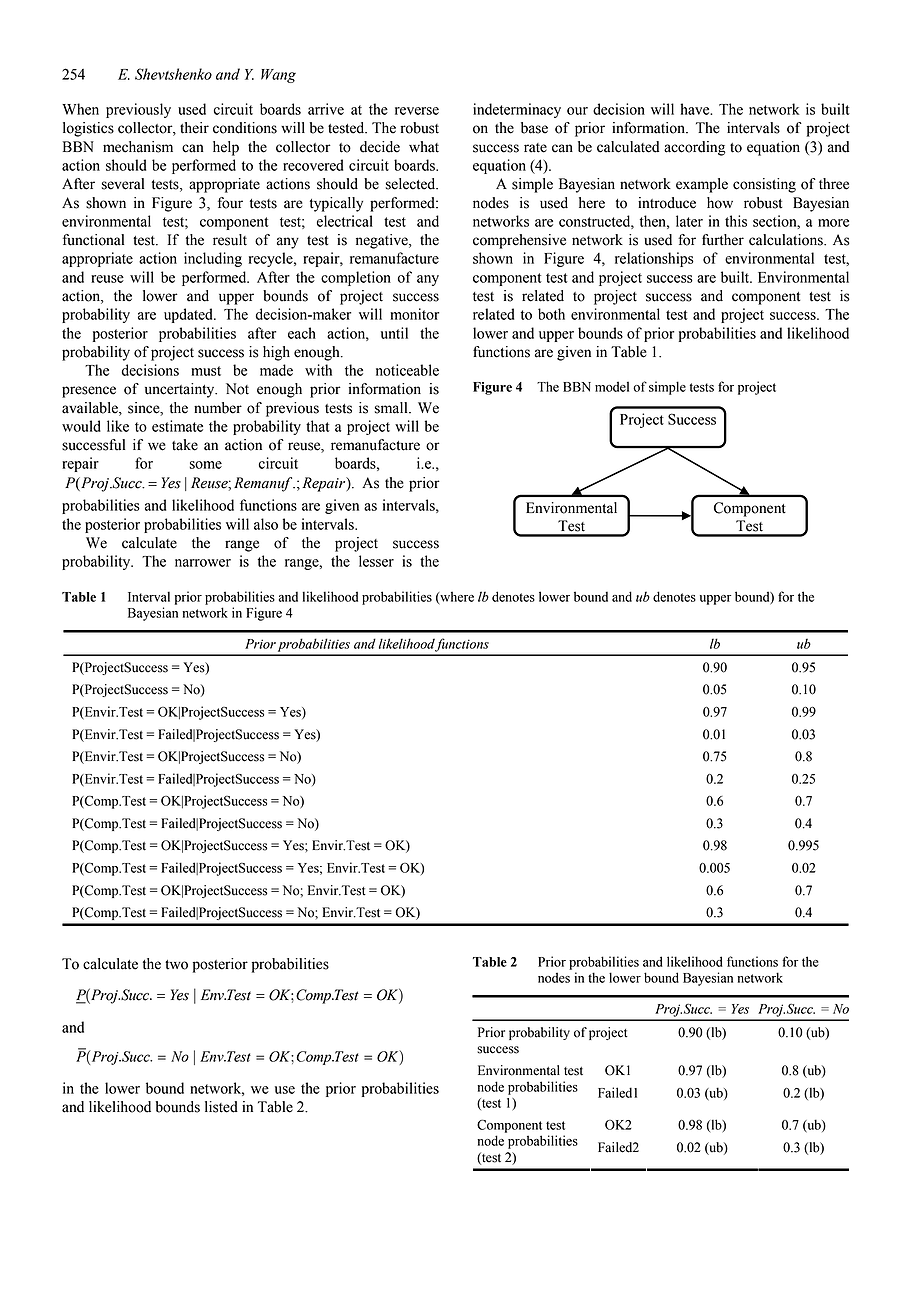 This image has width=924, height=1308. Describe the element at coordinates (407, 370) in the image. I see `noticeable` at that location.
